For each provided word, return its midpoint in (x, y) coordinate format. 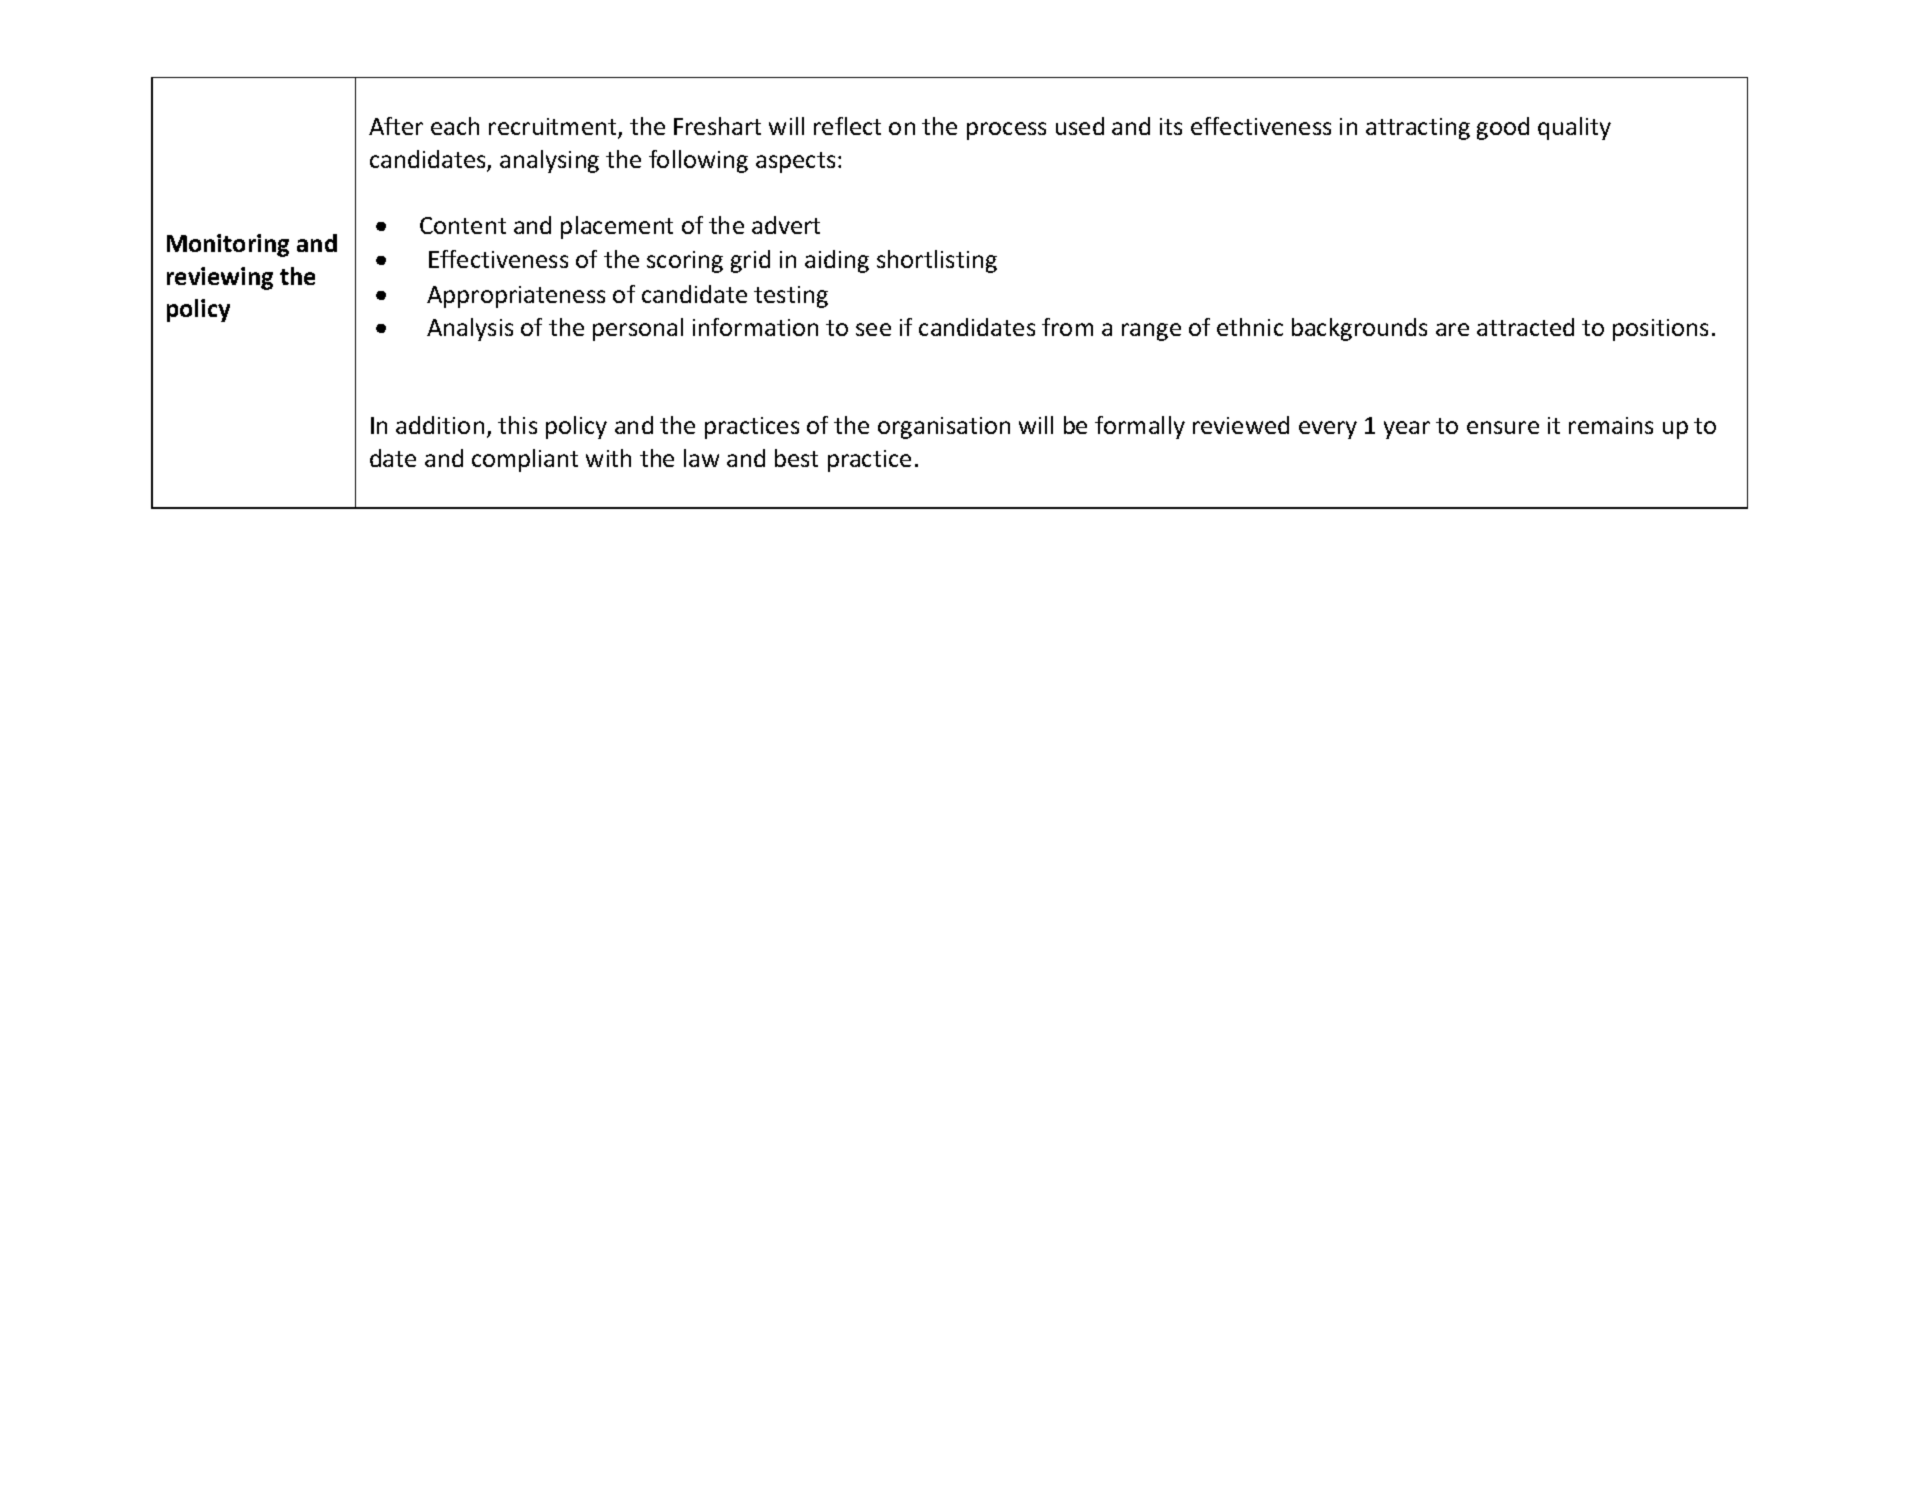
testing (791, 297)
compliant (525, 460)
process (1006, 131)
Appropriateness (516, 297)
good (1503, 128)
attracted (1525, 327)
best (796, 458)
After (396, 126)
